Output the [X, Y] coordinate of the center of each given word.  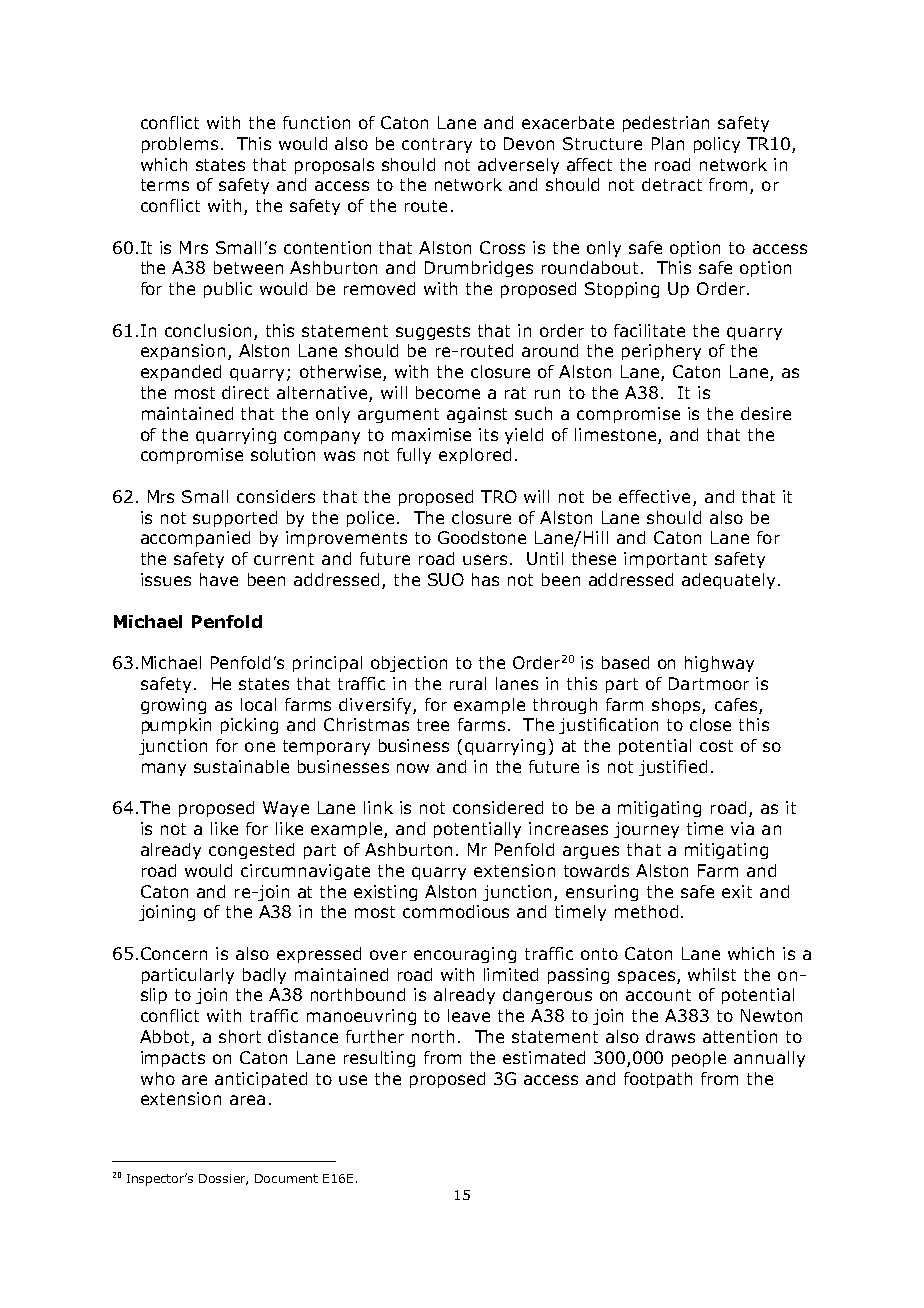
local [258, 704]
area [247, 1100]
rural [468, 683]
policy [717, 145]
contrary [437, 145]
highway [719, 664]
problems [180, 145]
